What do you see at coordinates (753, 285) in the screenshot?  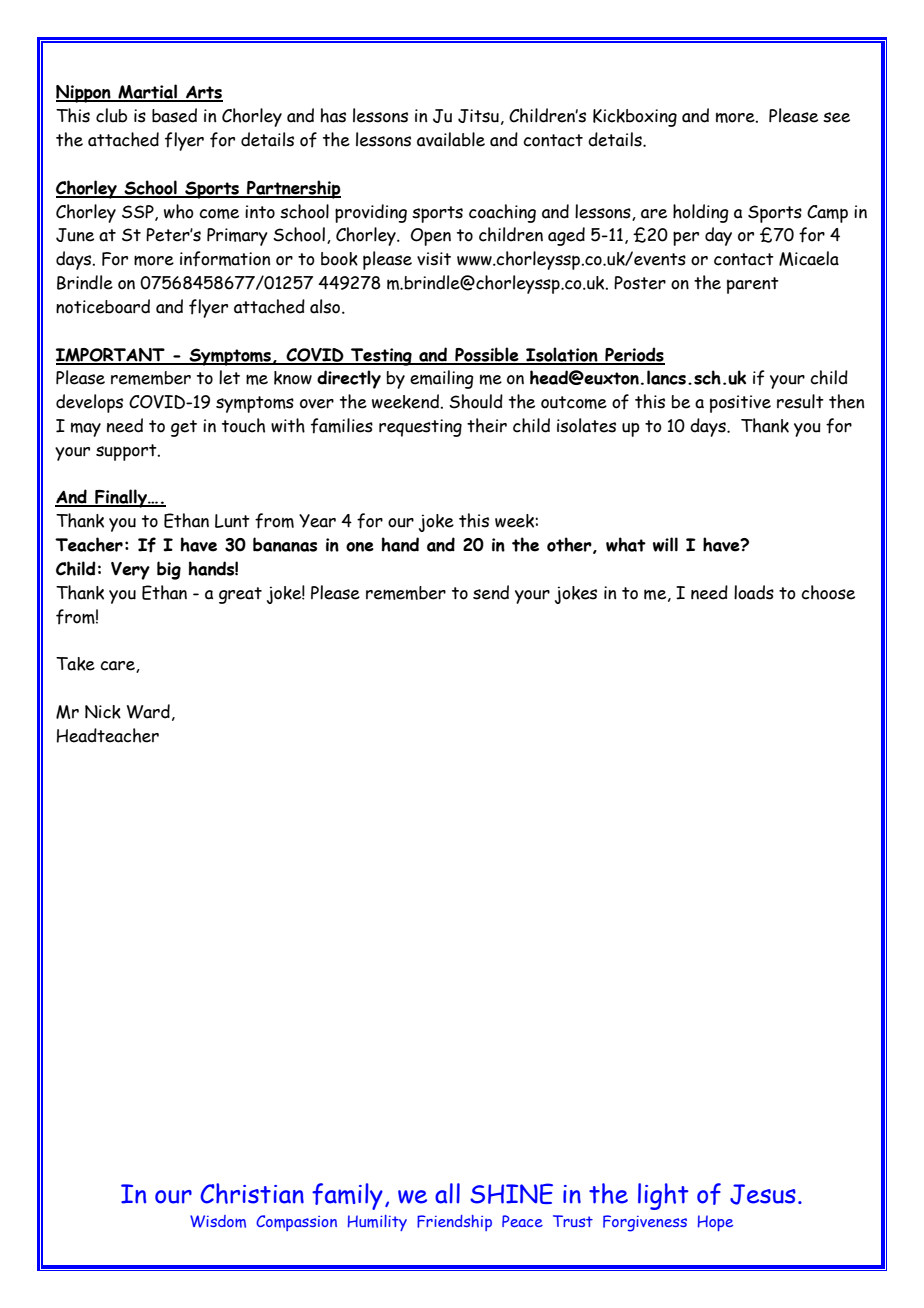 I see `parent` at bounding box center [753, 285].
